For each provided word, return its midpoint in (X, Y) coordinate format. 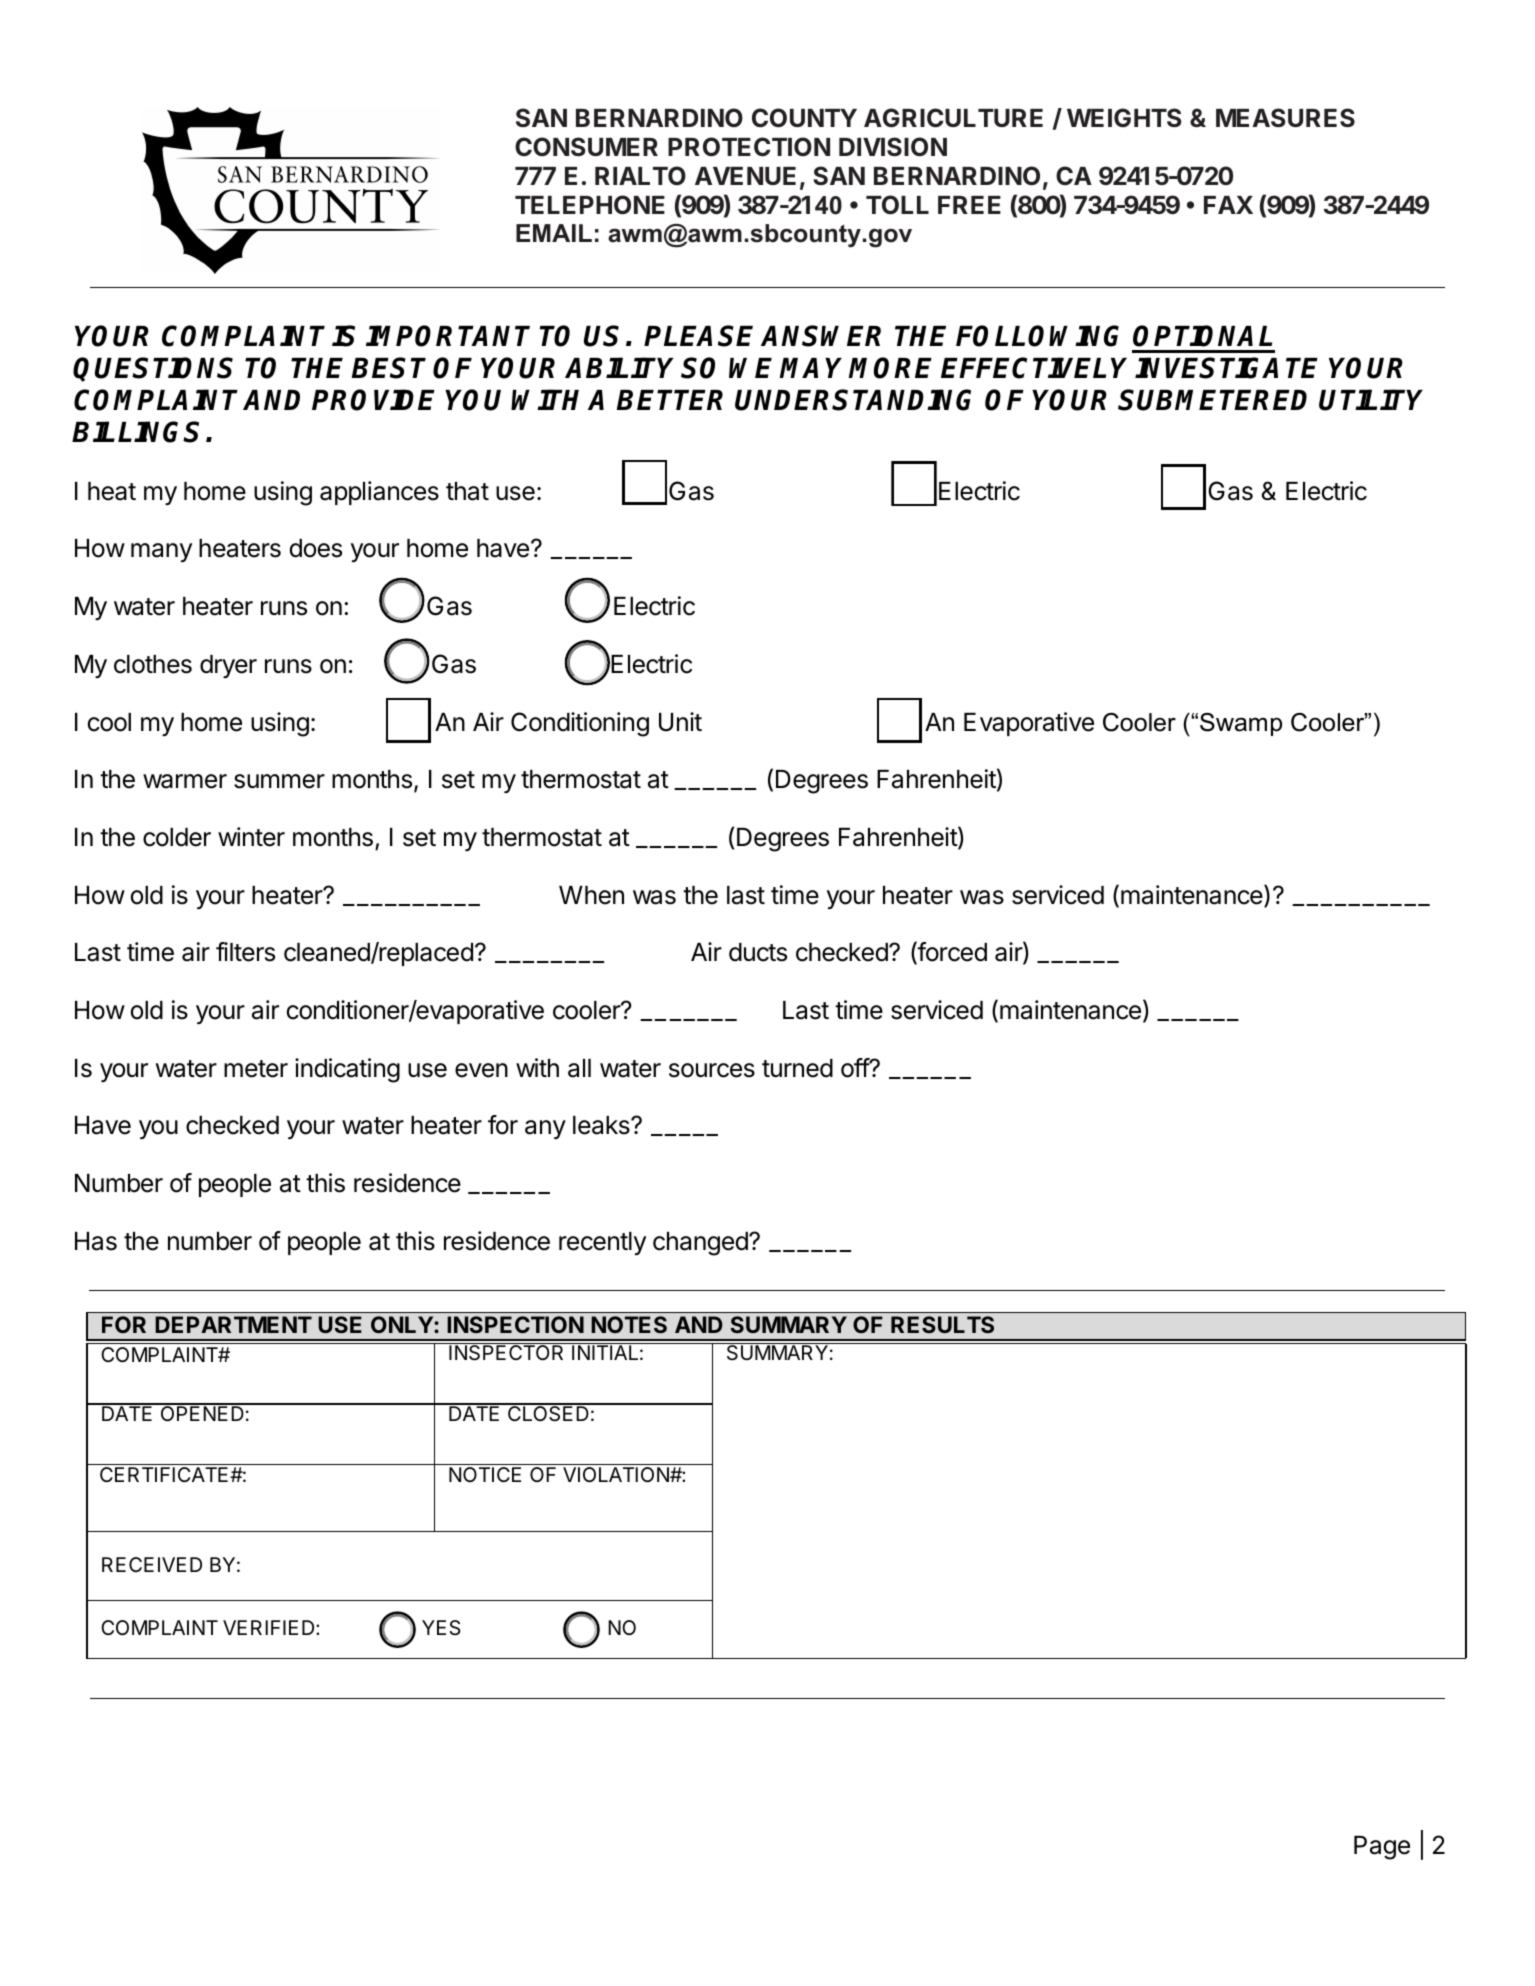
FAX (1228, 205)
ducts (758, 952)
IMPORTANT (448, 336)
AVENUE (745, 176)
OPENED (202, 1412)
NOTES (629, 1324)
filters (245, 952)
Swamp (1241, 724)
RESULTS (942, 1324)
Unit (680, 722)
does (316, 548)
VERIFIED (270, 1627)
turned (797, 1068)
